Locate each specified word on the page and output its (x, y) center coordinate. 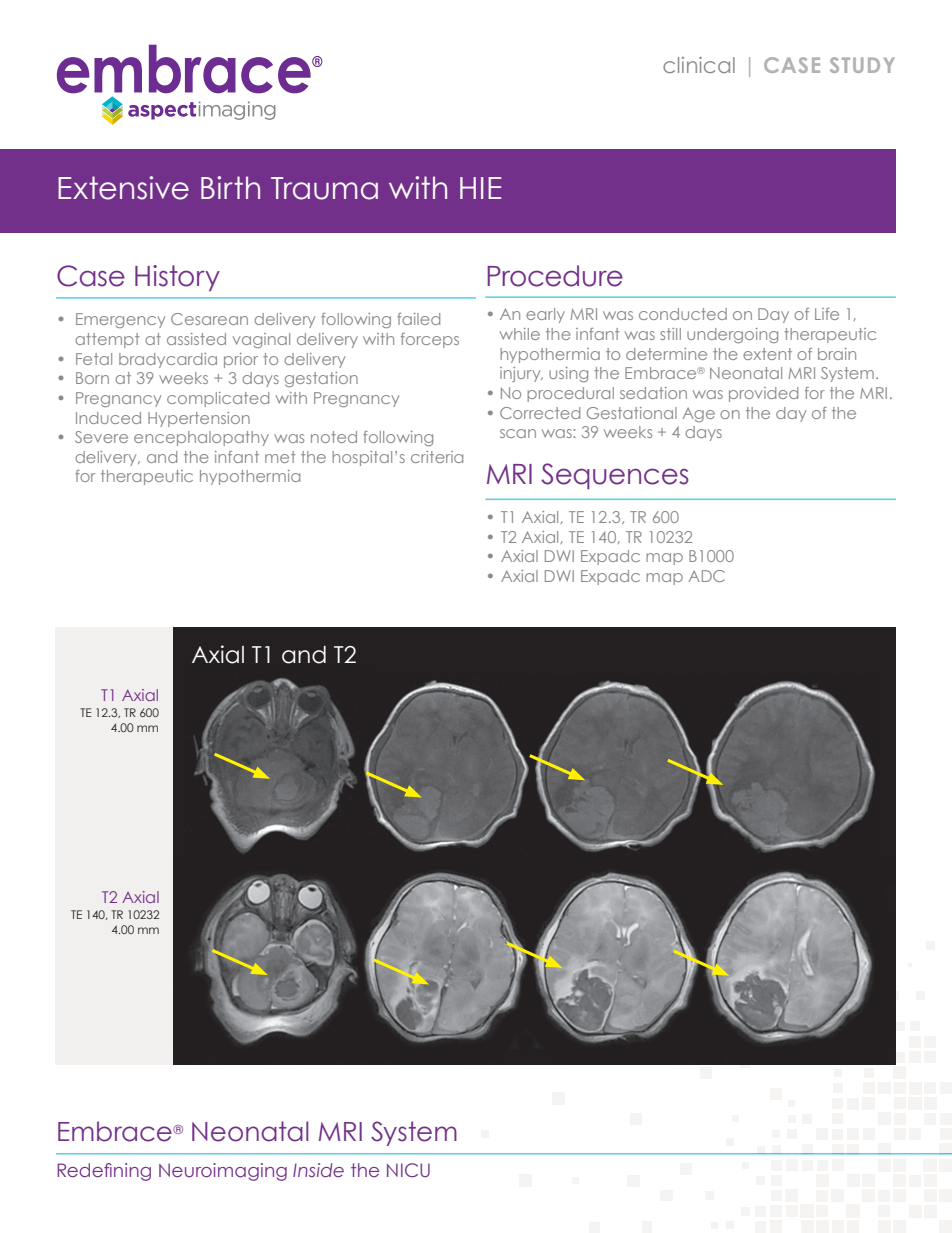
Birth (230, 187)
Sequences (615, 476)
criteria (437, 457)
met (280, 457)
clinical (699, 65)
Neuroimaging (223, 1172)
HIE (480, 188)
